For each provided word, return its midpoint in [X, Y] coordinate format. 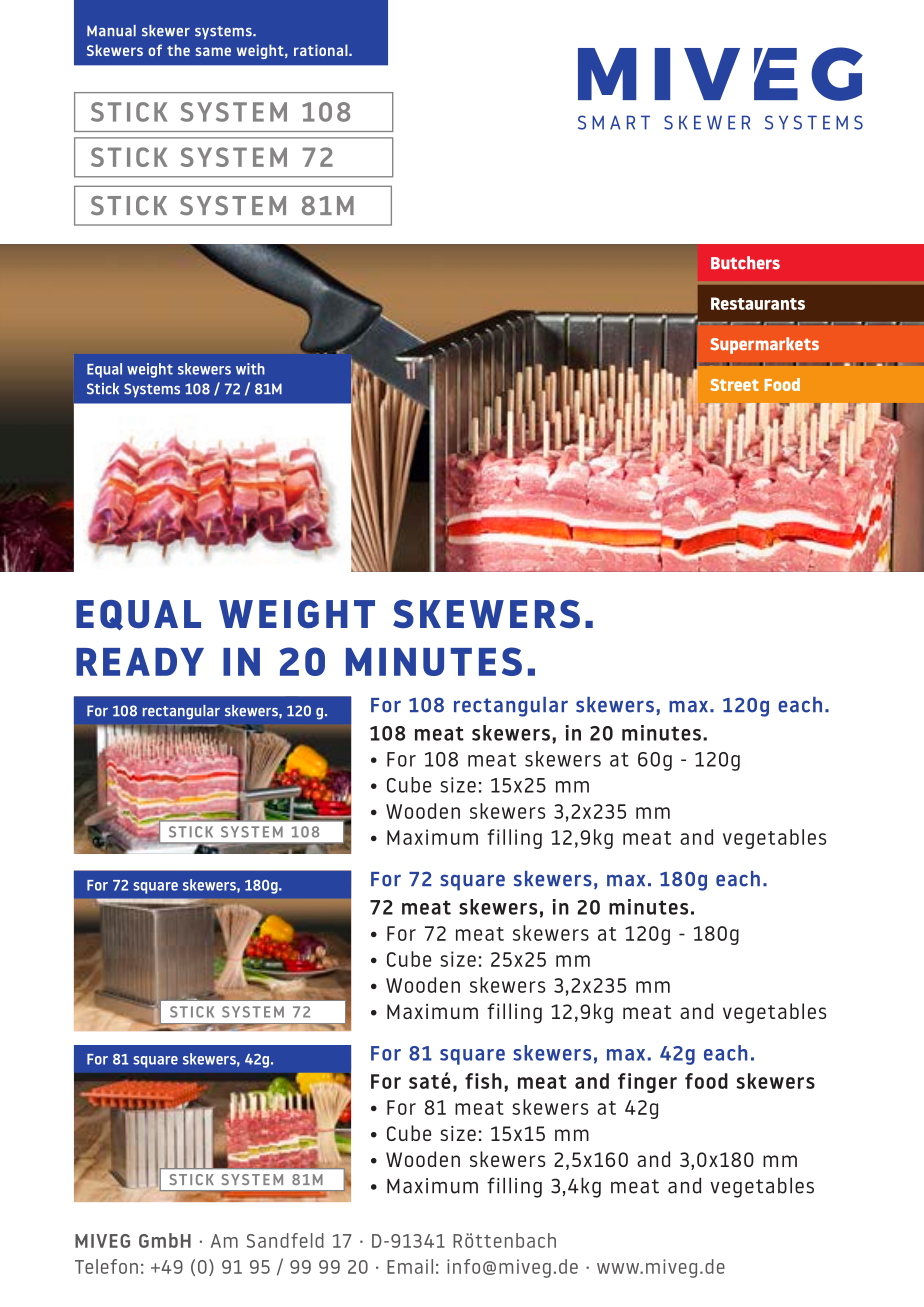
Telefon [106, 1266]
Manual [111, 31]
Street [734, 385]
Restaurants [758, 303]
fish [483, 1081]
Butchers [745, 263]
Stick [103, 389]
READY [140, 662]
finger [647, 1083]
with [250, 369]
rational [322, 50]
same [213, 51]
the [178, 50]
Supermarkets [764, 345]
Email [410, 1266]
